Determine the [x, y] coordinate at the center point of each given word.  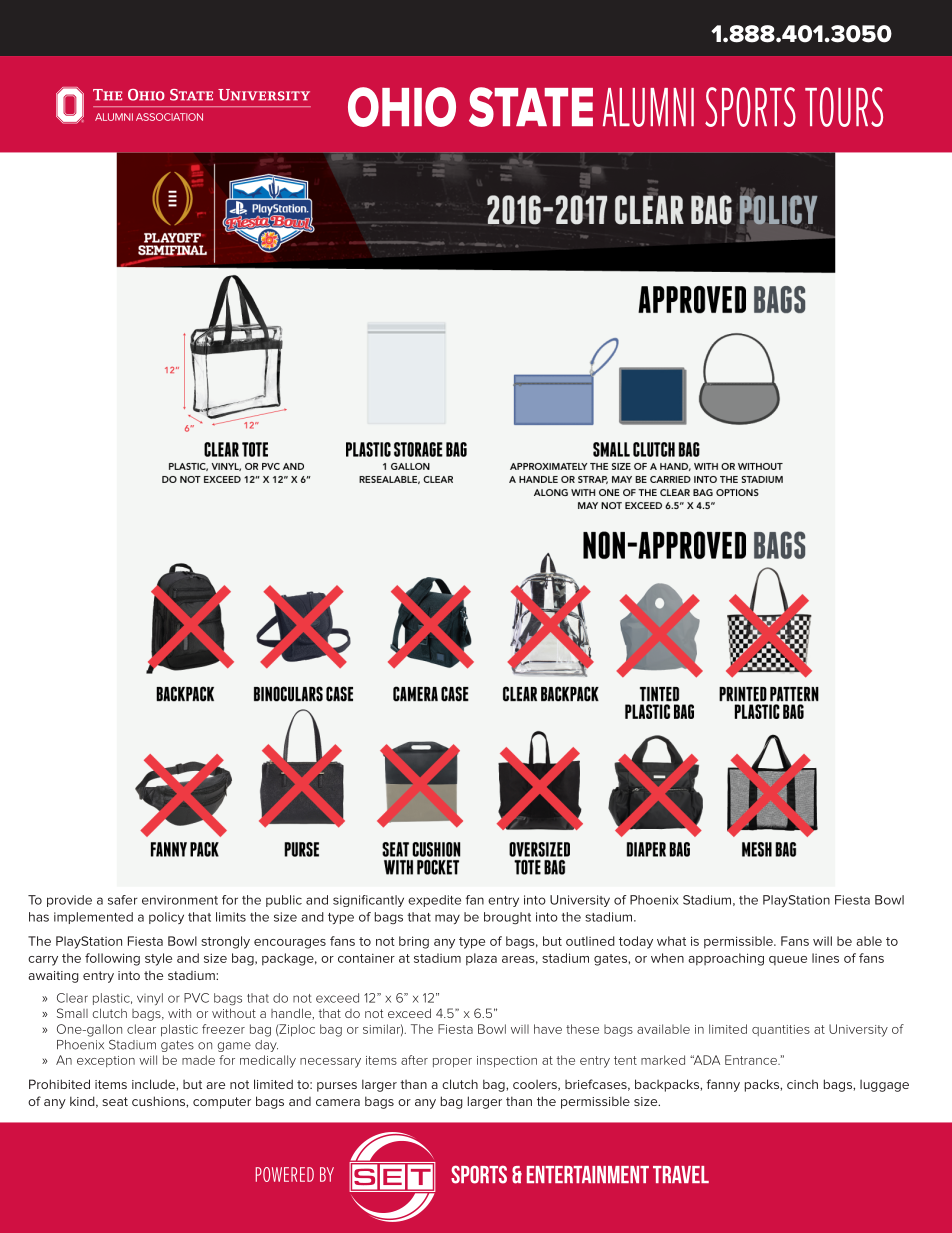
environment [180, 900]
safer [123, 900]
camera [338, 1102]
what [671, 941]
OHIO [402, 107]
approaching [726, 959]
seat [115, 1101]
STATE [531, 107]
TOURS [844, 107]
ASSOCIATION [169, 117]
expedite [434, 901]
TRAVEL [681, 1174]
